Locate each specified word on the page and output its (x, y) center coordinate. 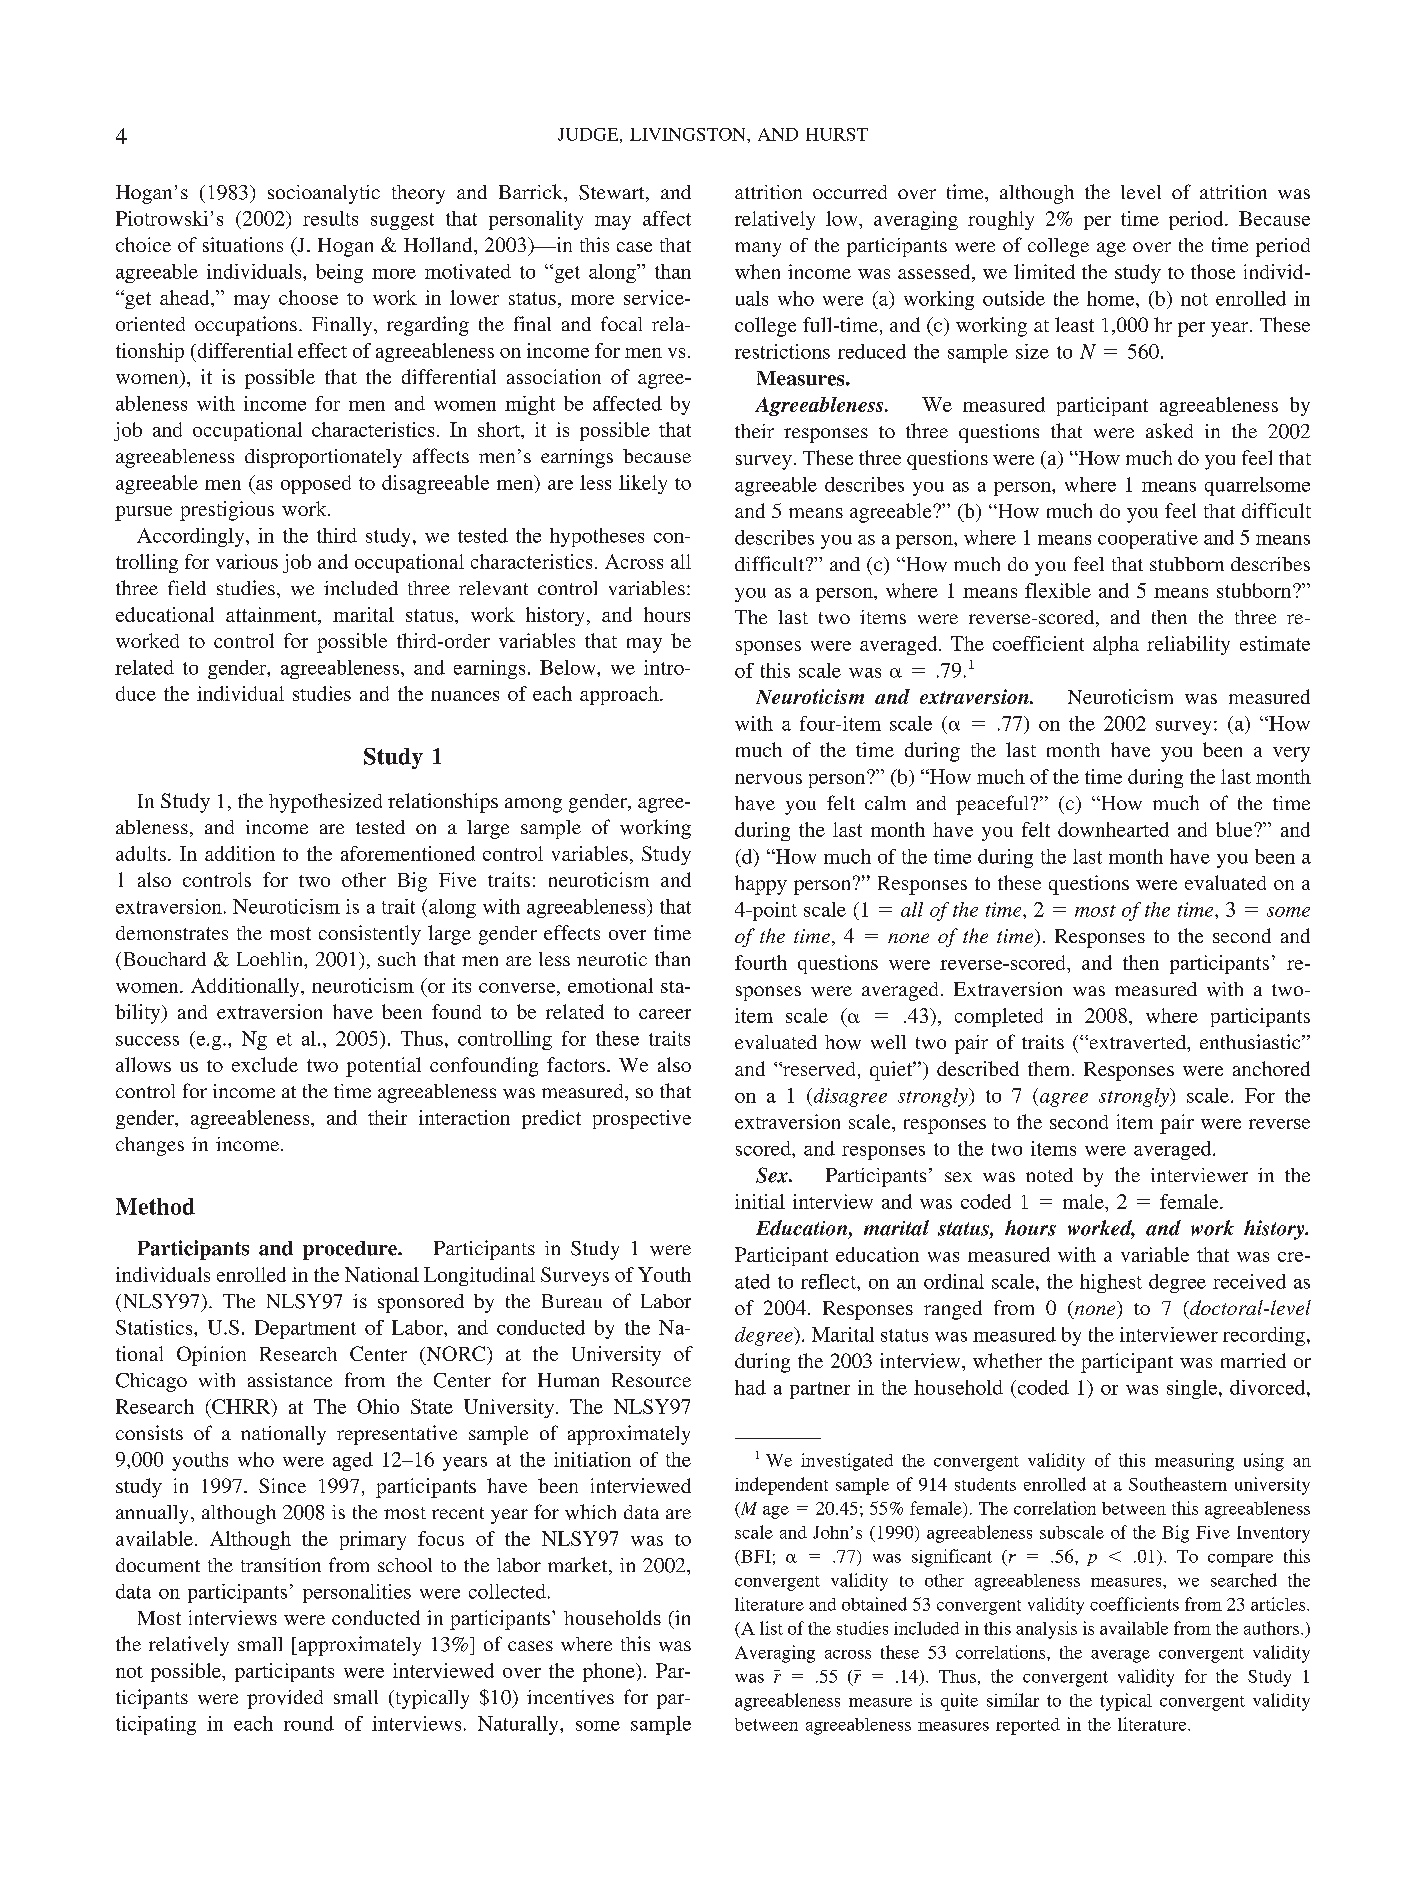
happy (761, 885)
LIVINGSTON (689, 134)
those (1213, 271)
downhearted (1113, 829)
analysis (1046, 1630)
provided (285, 1699)
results (330, 218)
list (771, 1628)
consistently (370, 935)
